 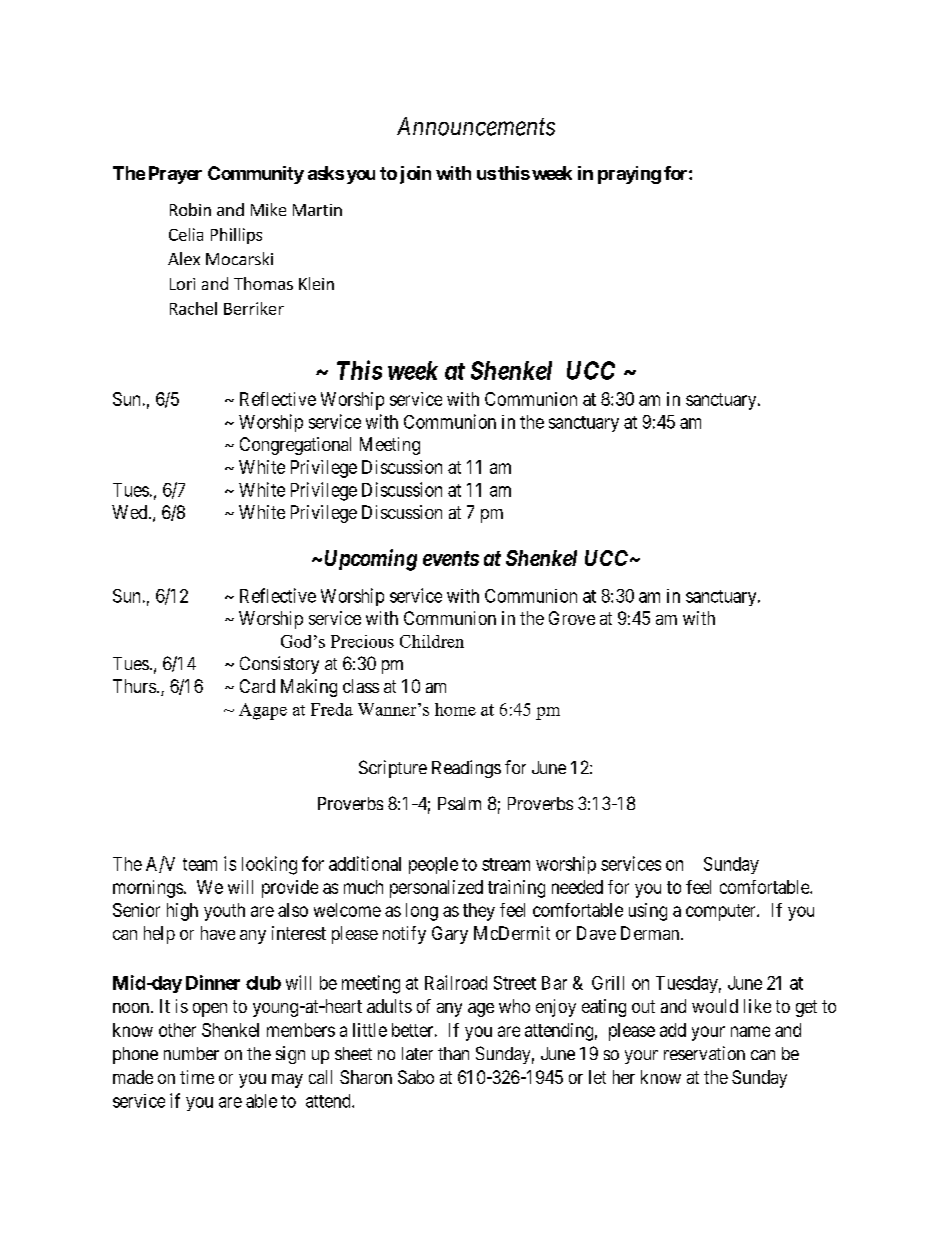 I want to click on computer, so click(x=722, y=912).
